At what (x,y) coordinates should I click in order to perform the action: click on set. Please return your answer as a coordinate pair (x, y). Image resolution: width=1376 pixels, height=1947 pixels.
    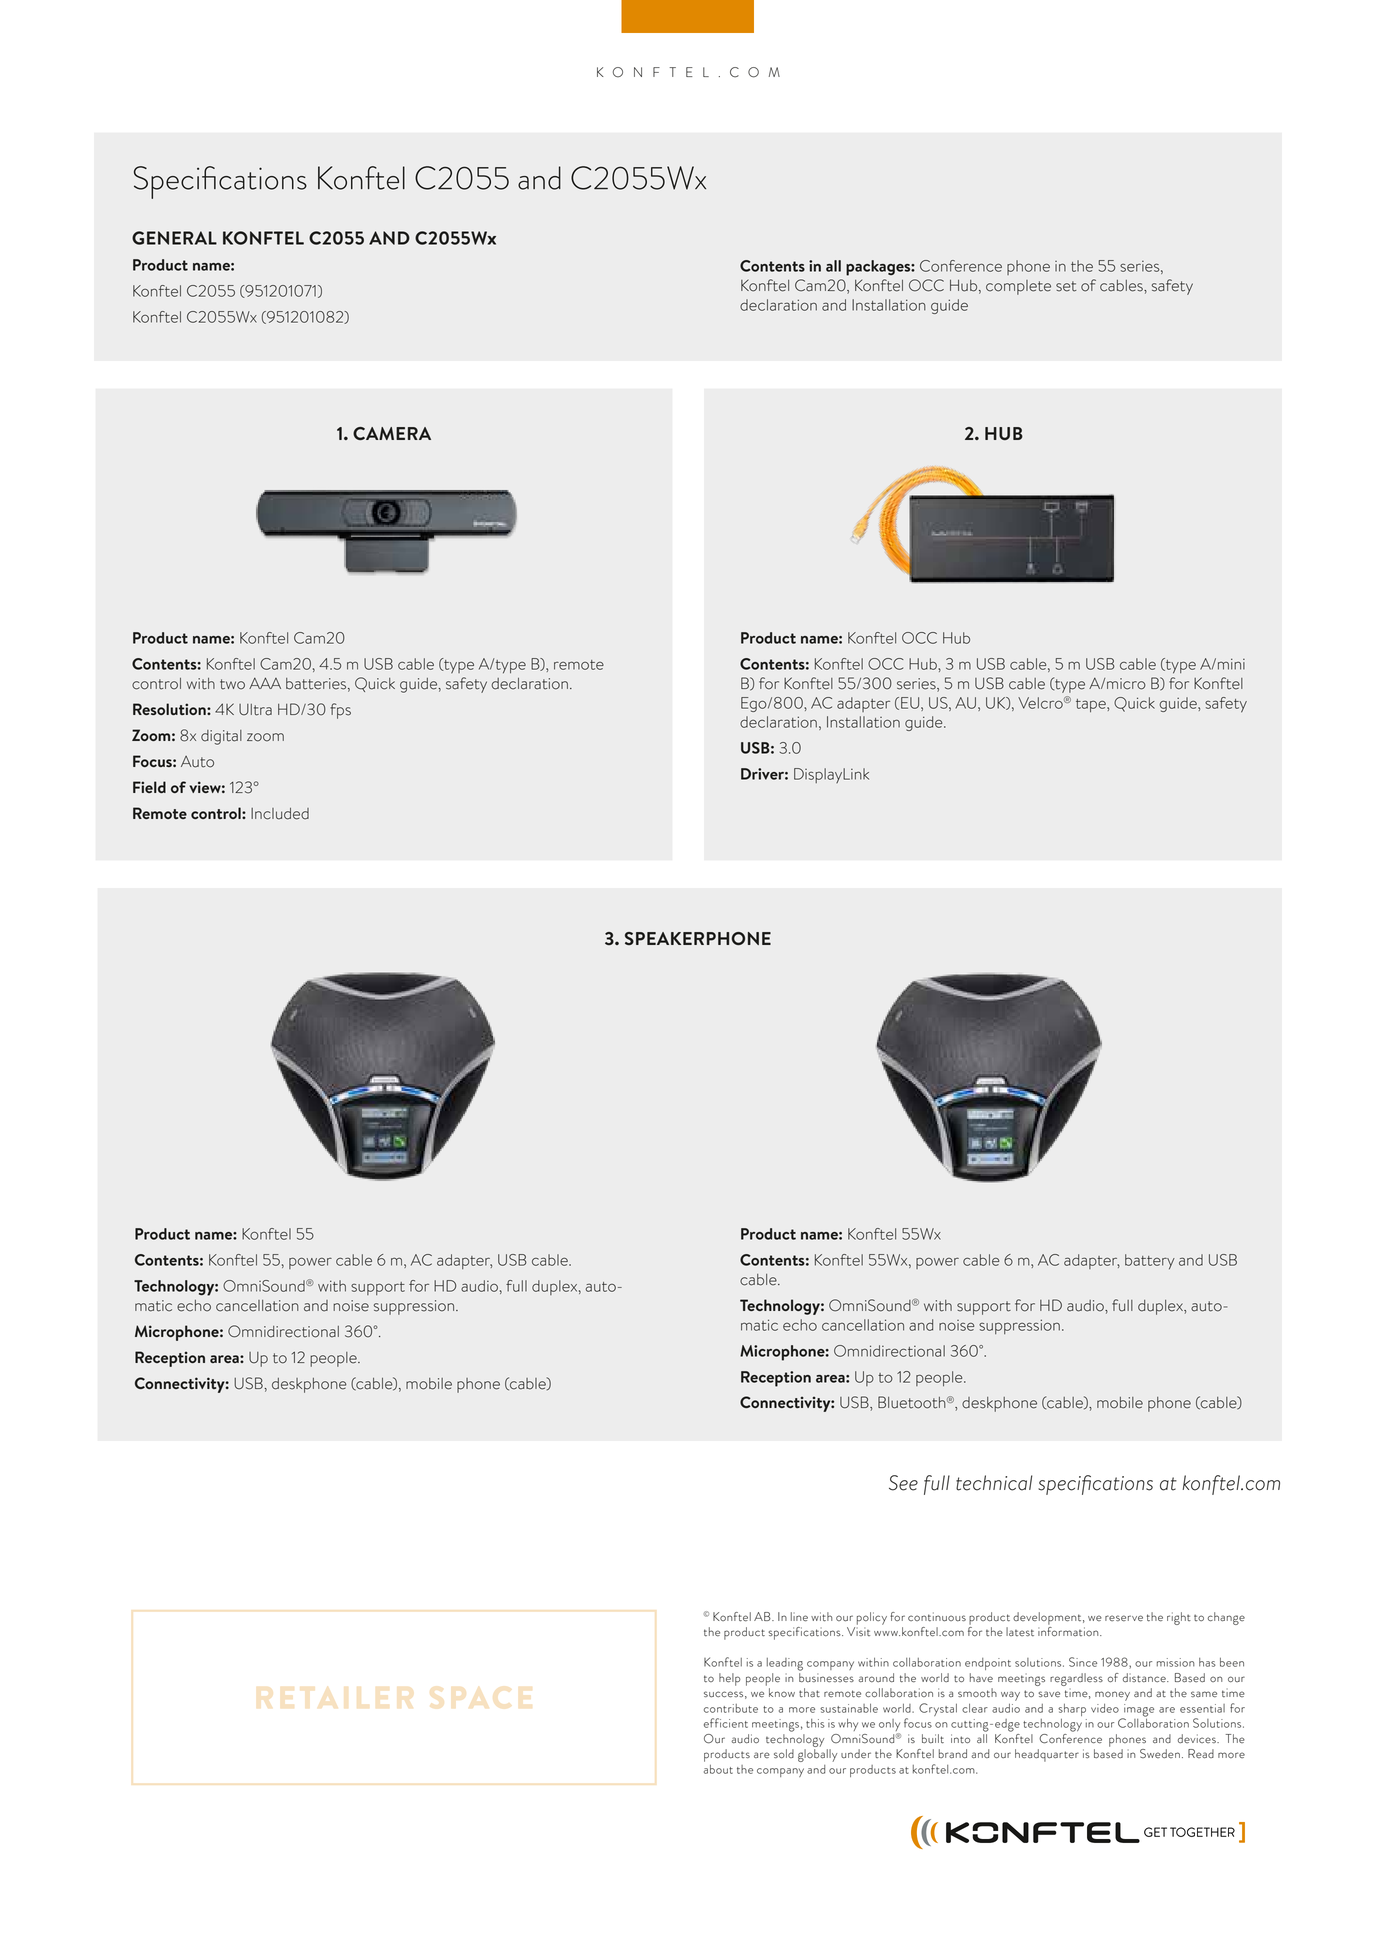
    Looking at the image, I should click on (1066, 286).
